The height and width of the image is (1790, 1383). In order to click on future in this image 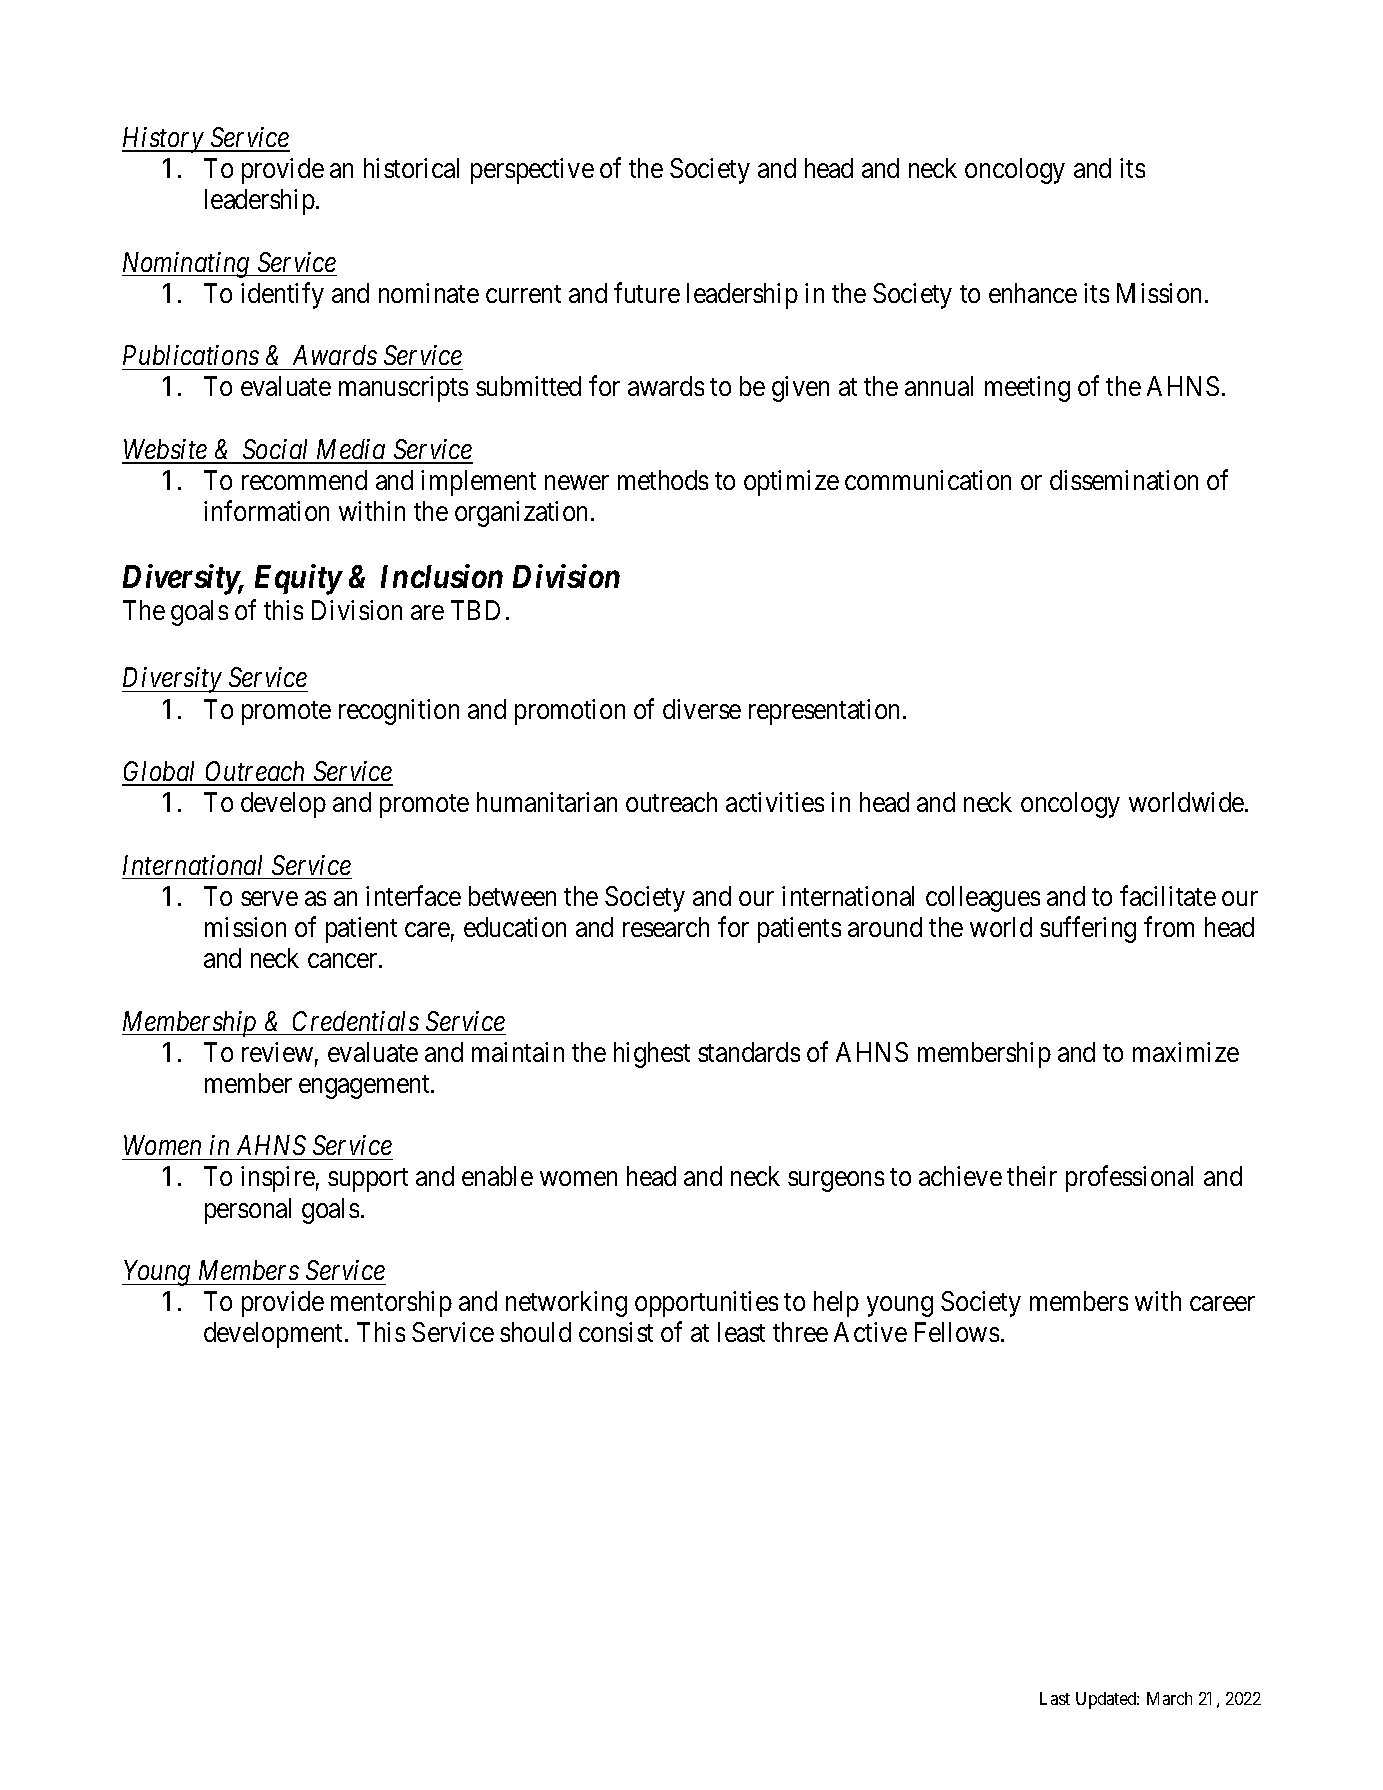, I will do `click(647, 292)`.
